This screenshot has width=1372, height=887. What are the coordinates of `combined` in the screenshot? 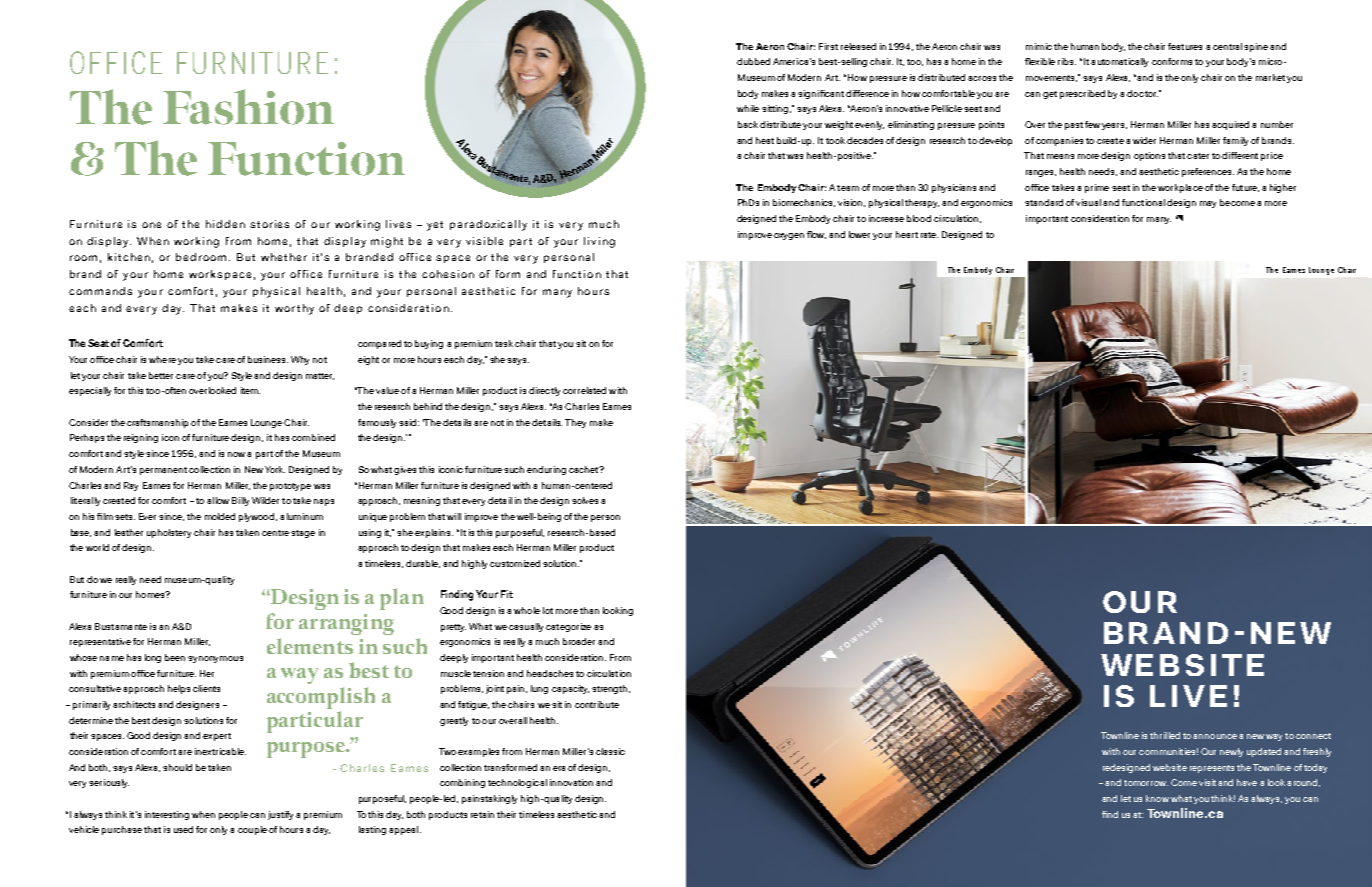 It's located at (313, 437).
